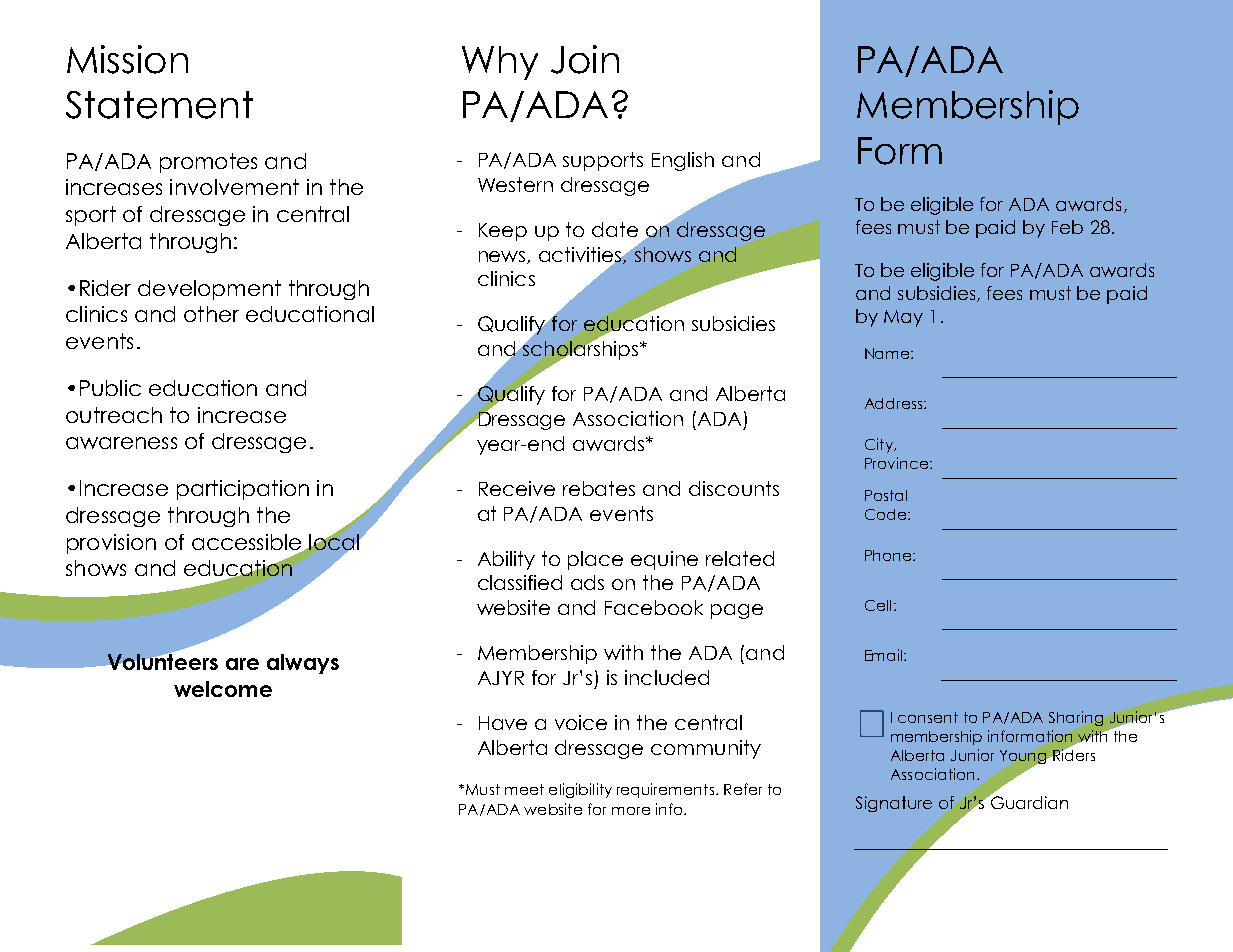 The height and width of the image is (952, 1233). Describe the element at coordinates (580, 790) in the image. I see `eligibility` at that location.
